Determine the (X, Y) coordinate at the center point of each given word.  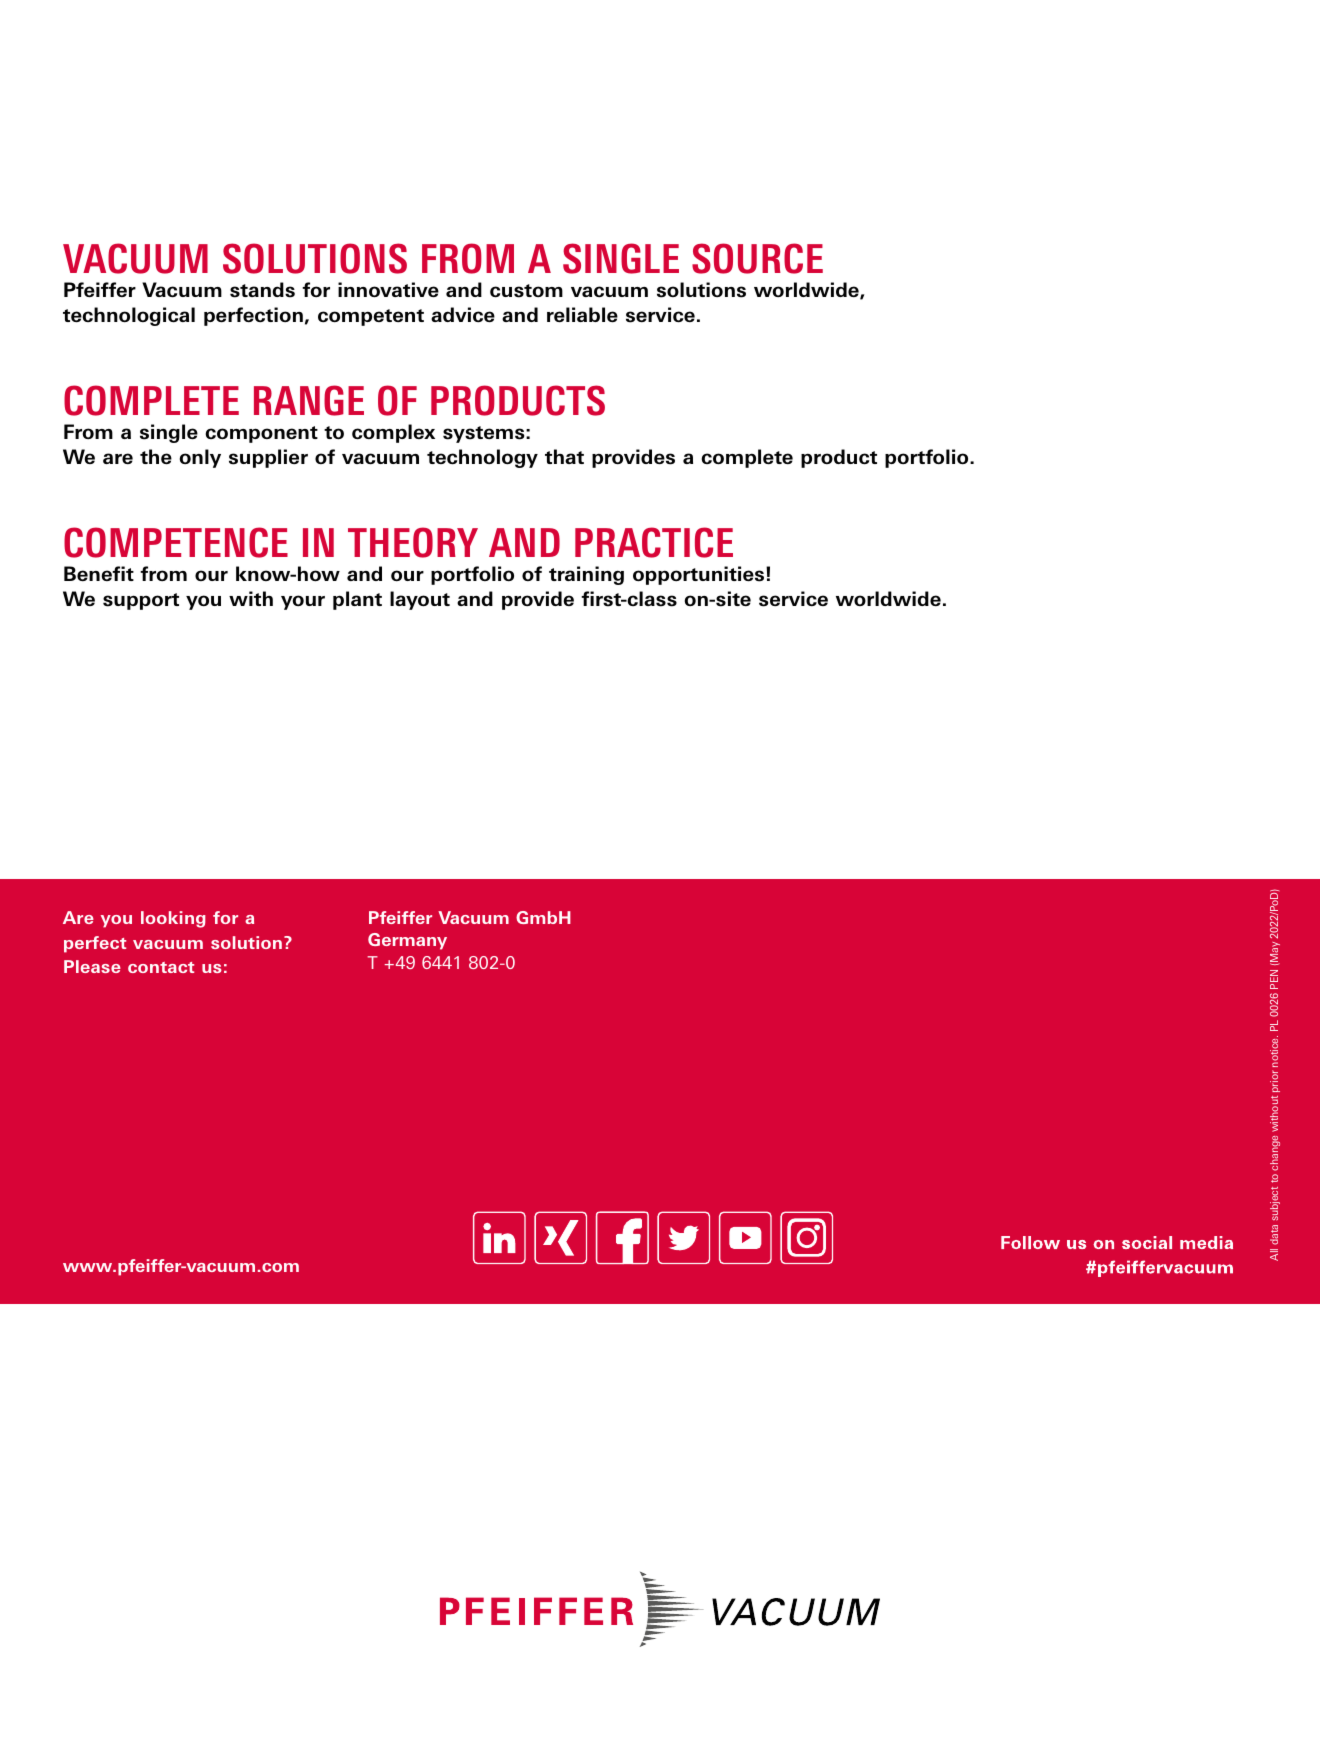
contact (161, 967)
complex (393, 433)
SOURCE (757, 258)
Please (92, 966)
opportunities (700, 575)
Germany (407, 941)
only (200, 458)
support (141, 601)
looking (173, 919)
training (586, 575)
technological (129, 316)
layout (420, 600)
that (564, 456)
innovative (388, 290)
